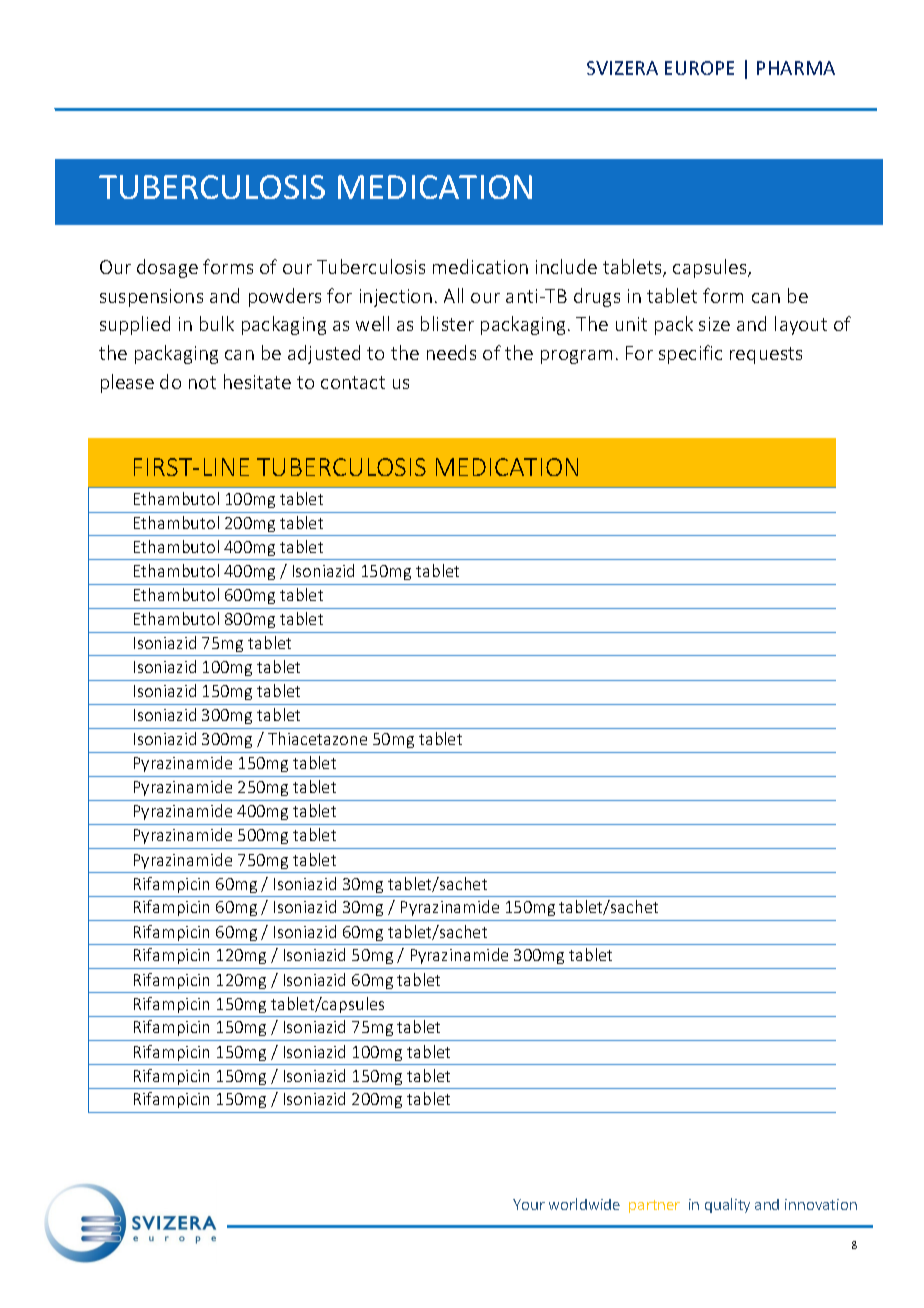 This screenshot has height=1308, width=924. What do you see at coordinates (353, 382) in the screenshot?
I see `contact` at bounding box center [353, 382].
